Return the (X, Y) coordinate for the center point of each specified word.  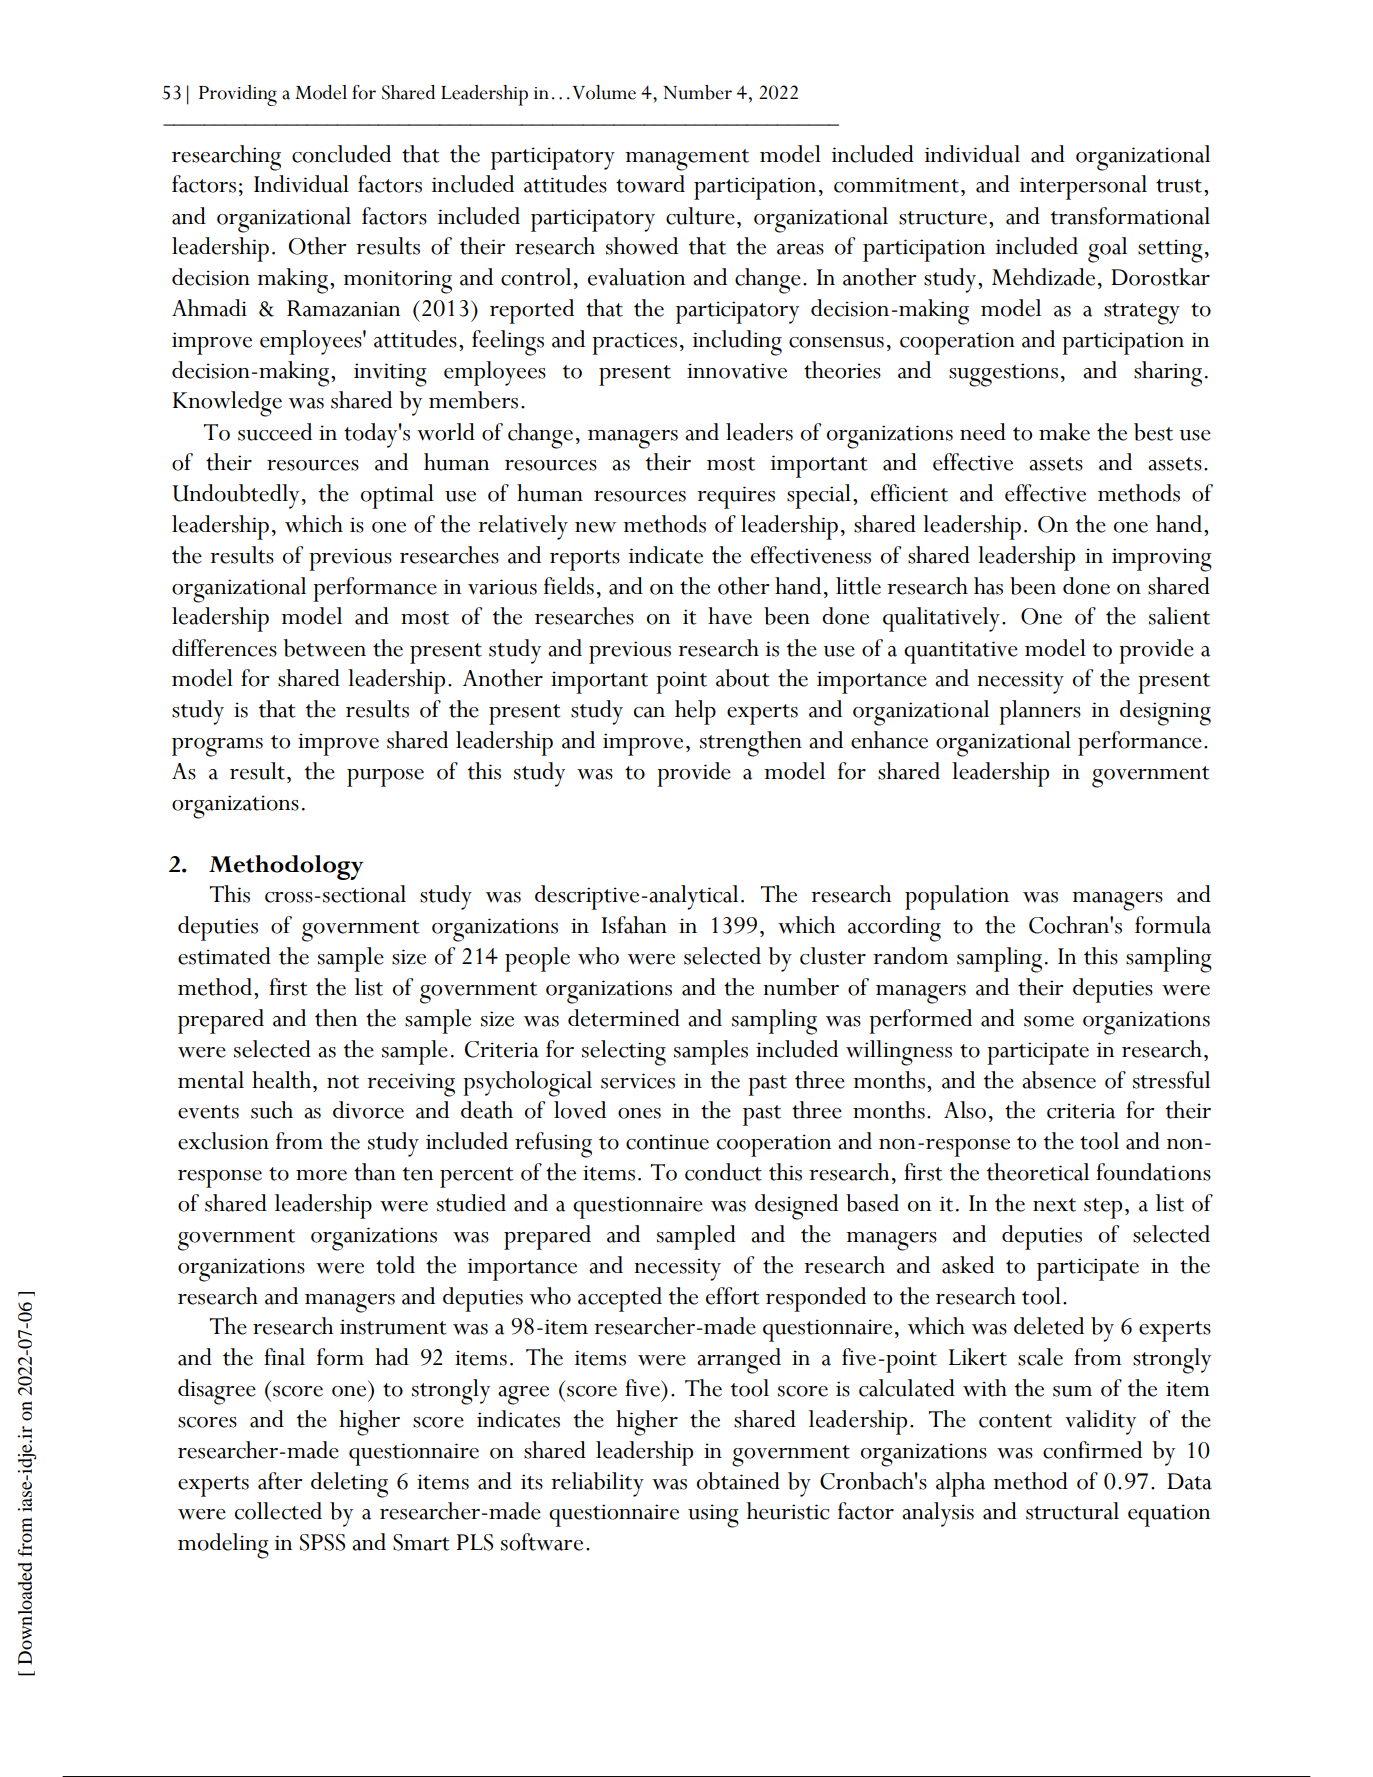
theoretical (1038, 1172)
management (687, 160)
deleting (349, 1485)
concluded (341, 154)
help (695, 712)
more (321, 1175)
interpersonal (1083, 187)
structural (1072, 1511)
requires (736, 497)
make (1064, 432)
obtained (738, 1481)
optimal (397, 496)
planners (1040, 712)
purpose (385, 778)
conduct (723, 1172)
